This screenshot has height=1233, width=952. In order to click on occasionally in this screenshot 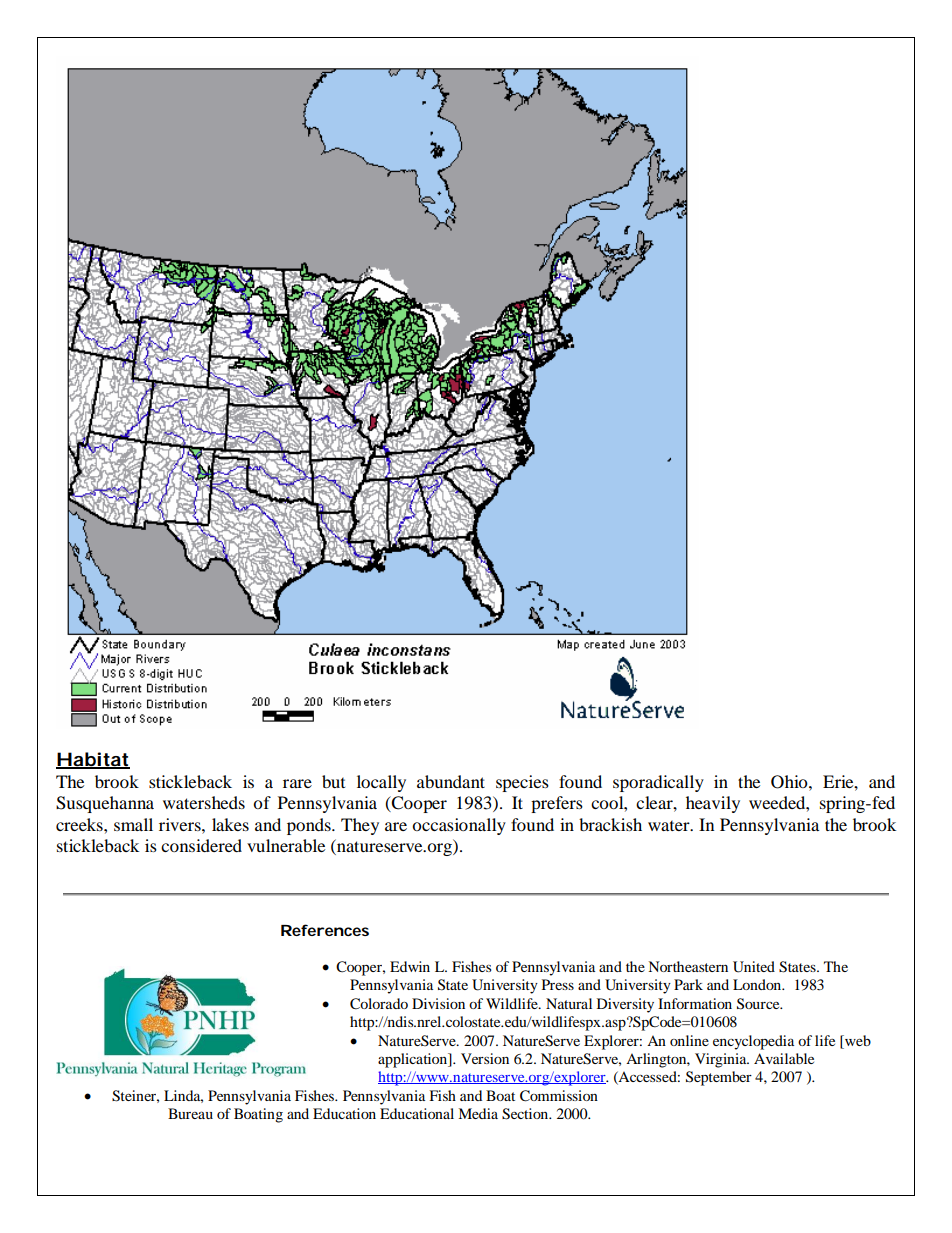, I will do `click(459, 826)`.
